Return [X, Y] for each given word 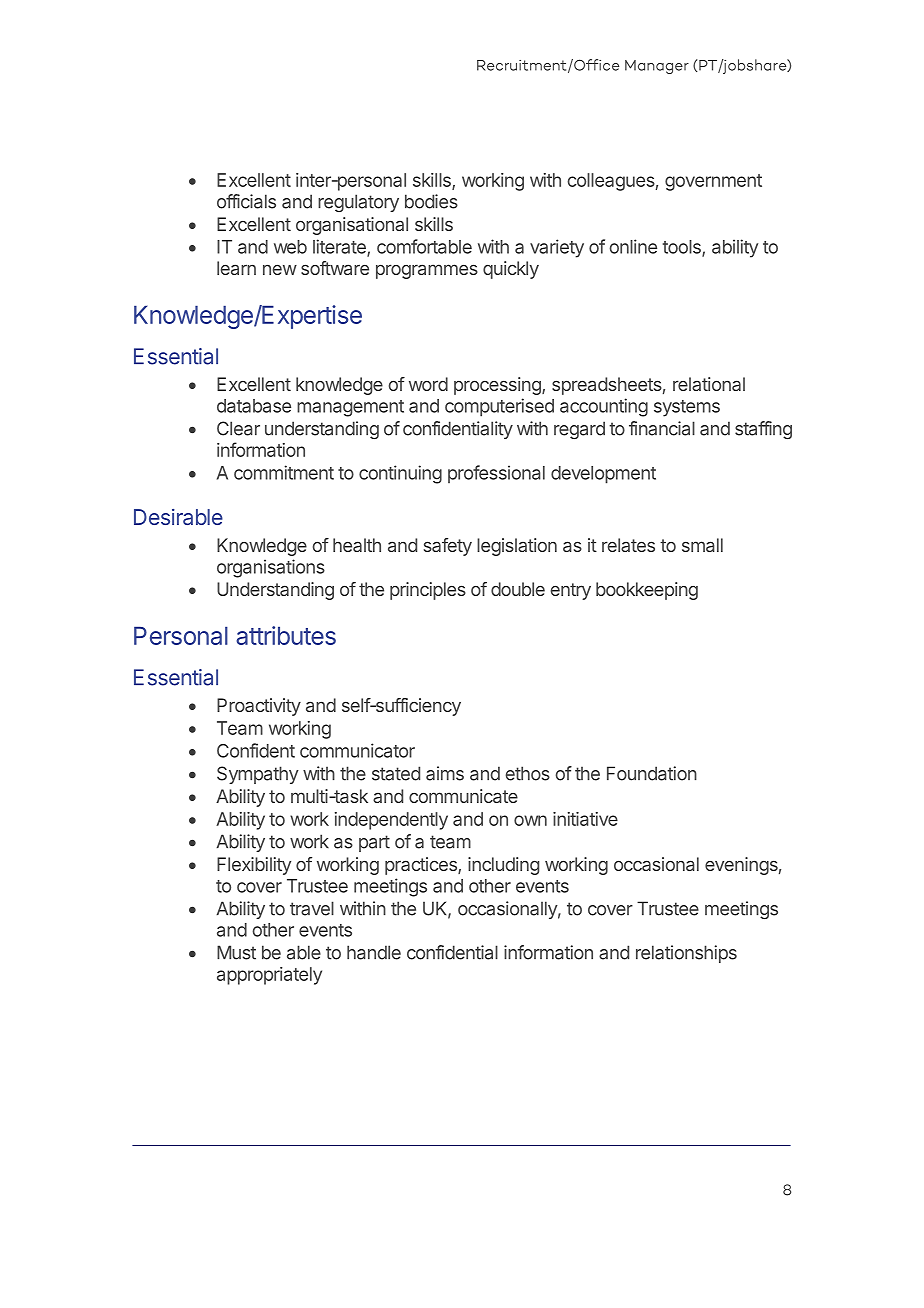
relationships [686, 954]
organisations [271, 568]
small [702, 545]
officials [246, 201]
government [713, 182]
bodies [431, 201]
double [518, 589]
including [503, 866]
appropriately [269, 976]
